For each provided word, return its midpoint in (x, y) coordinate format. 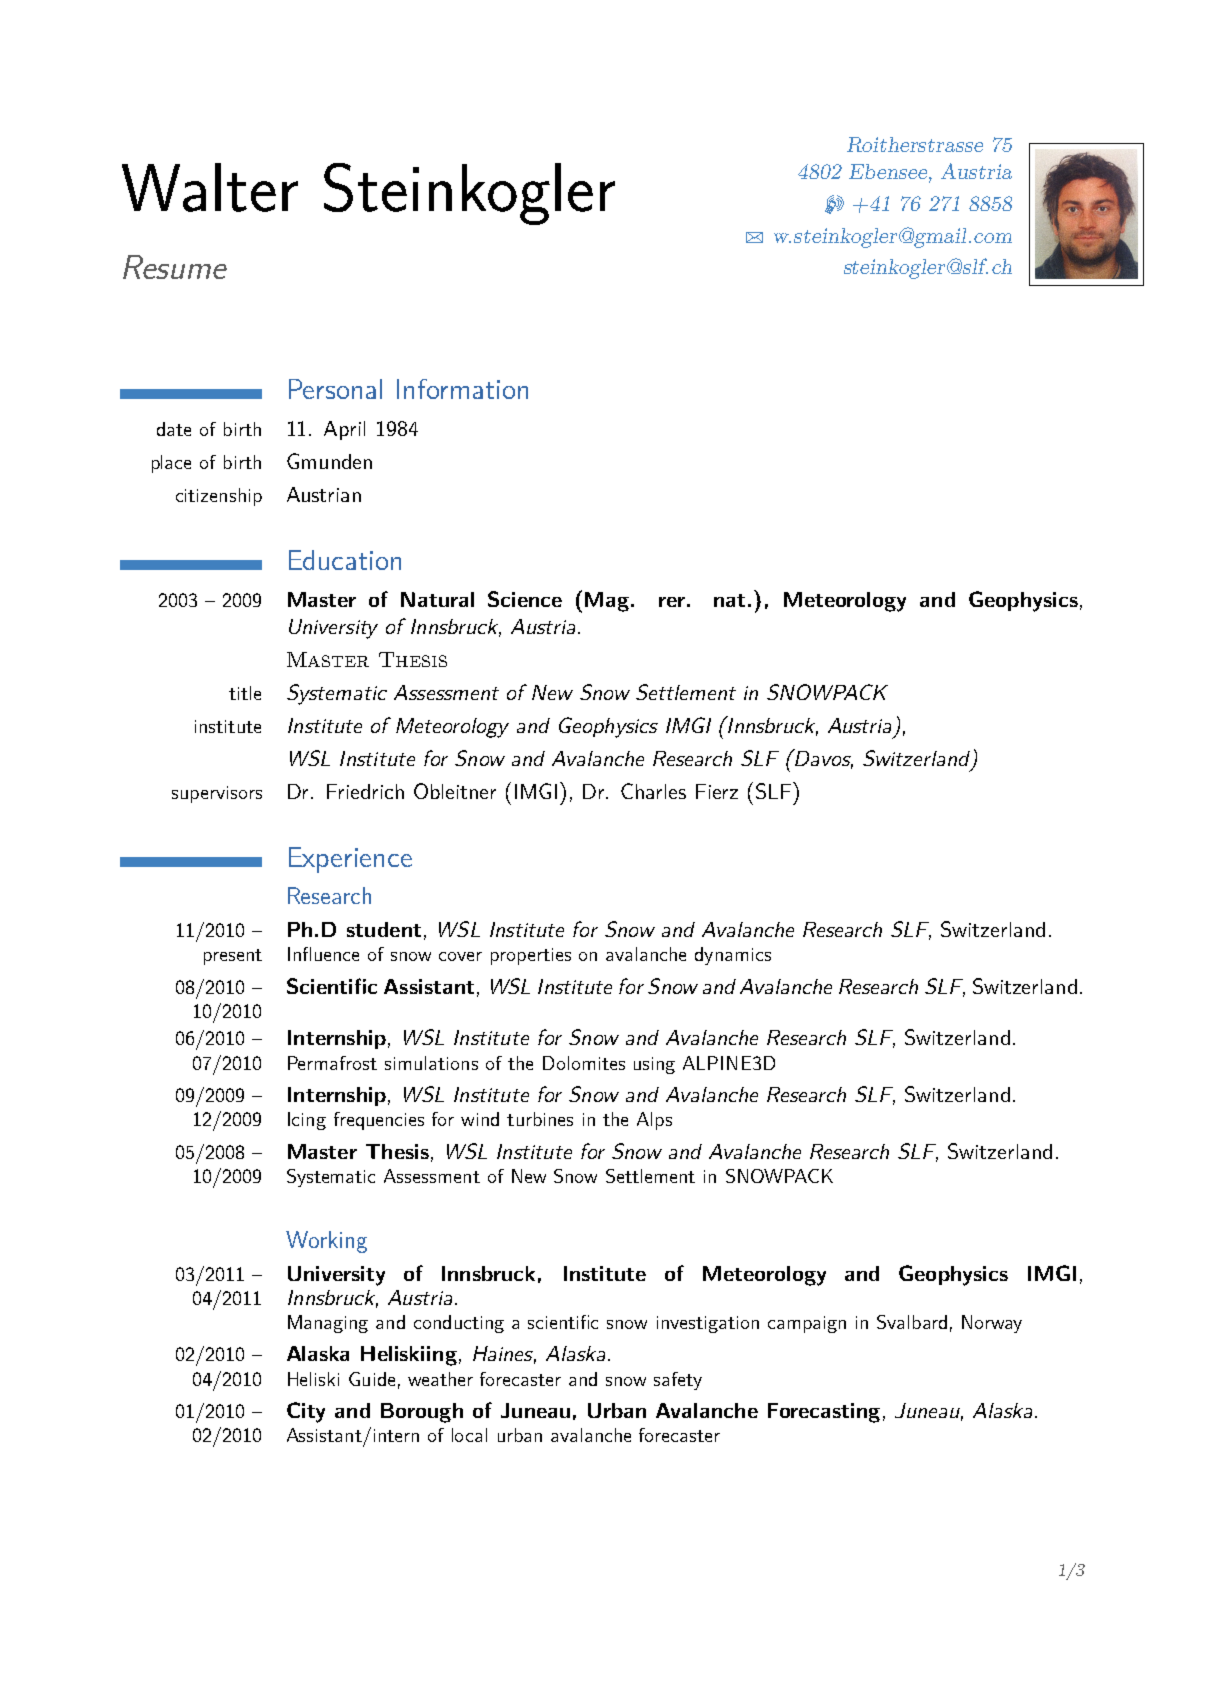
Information (462, 389)
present (233, 957)
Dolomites (584, 1063)
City (306, 1412)
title (245, 693)
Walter (210, 187)
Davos (823, 759)
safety (678, 1381)
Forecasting (824, 1413)
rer (672, 602)
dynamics (733, 956)
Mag (608, 602)
